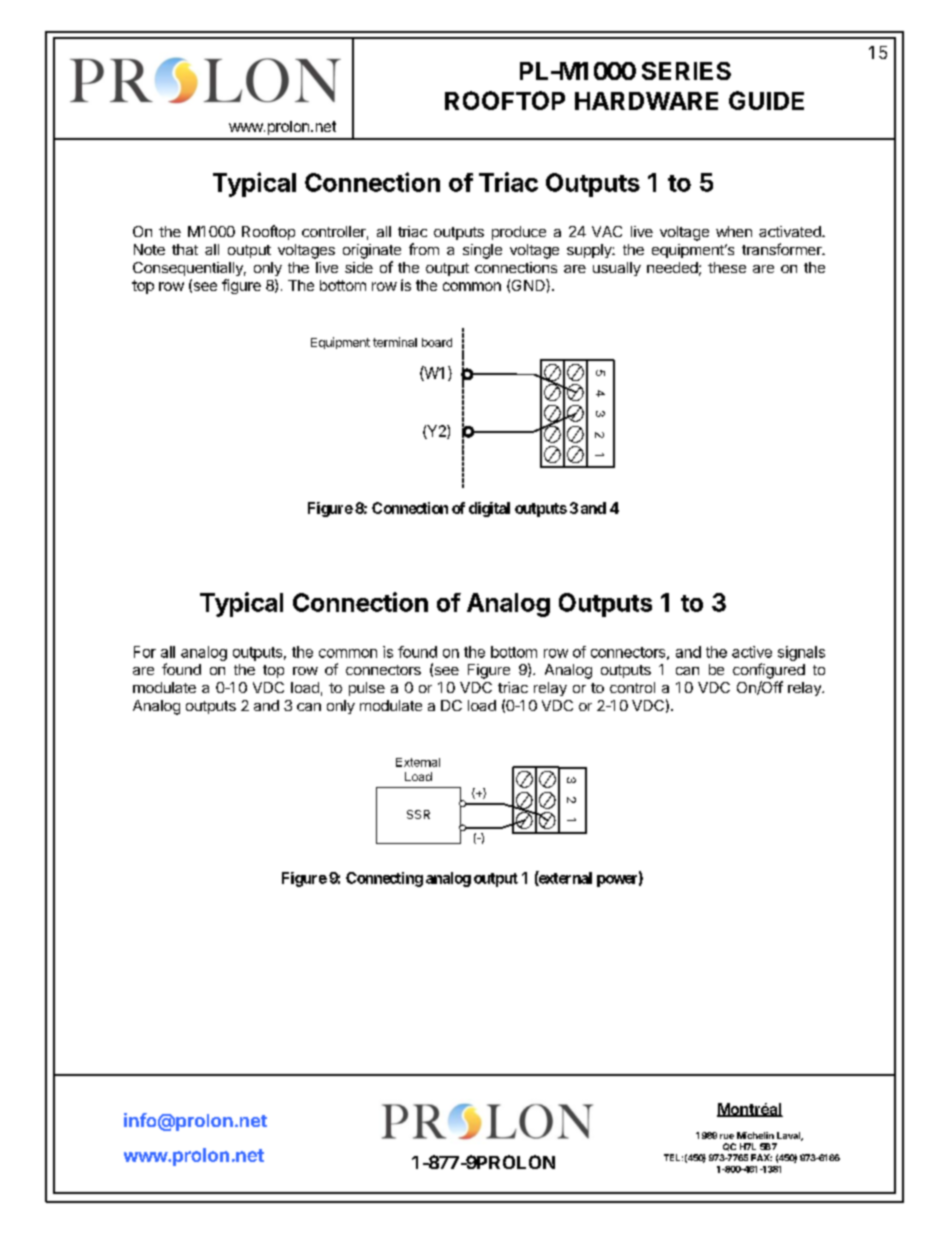 This screenshot has width=952, height=1233. Describe the element at coordinates (766, 100) in the screenshot. I see `GUIDE` at that location.
